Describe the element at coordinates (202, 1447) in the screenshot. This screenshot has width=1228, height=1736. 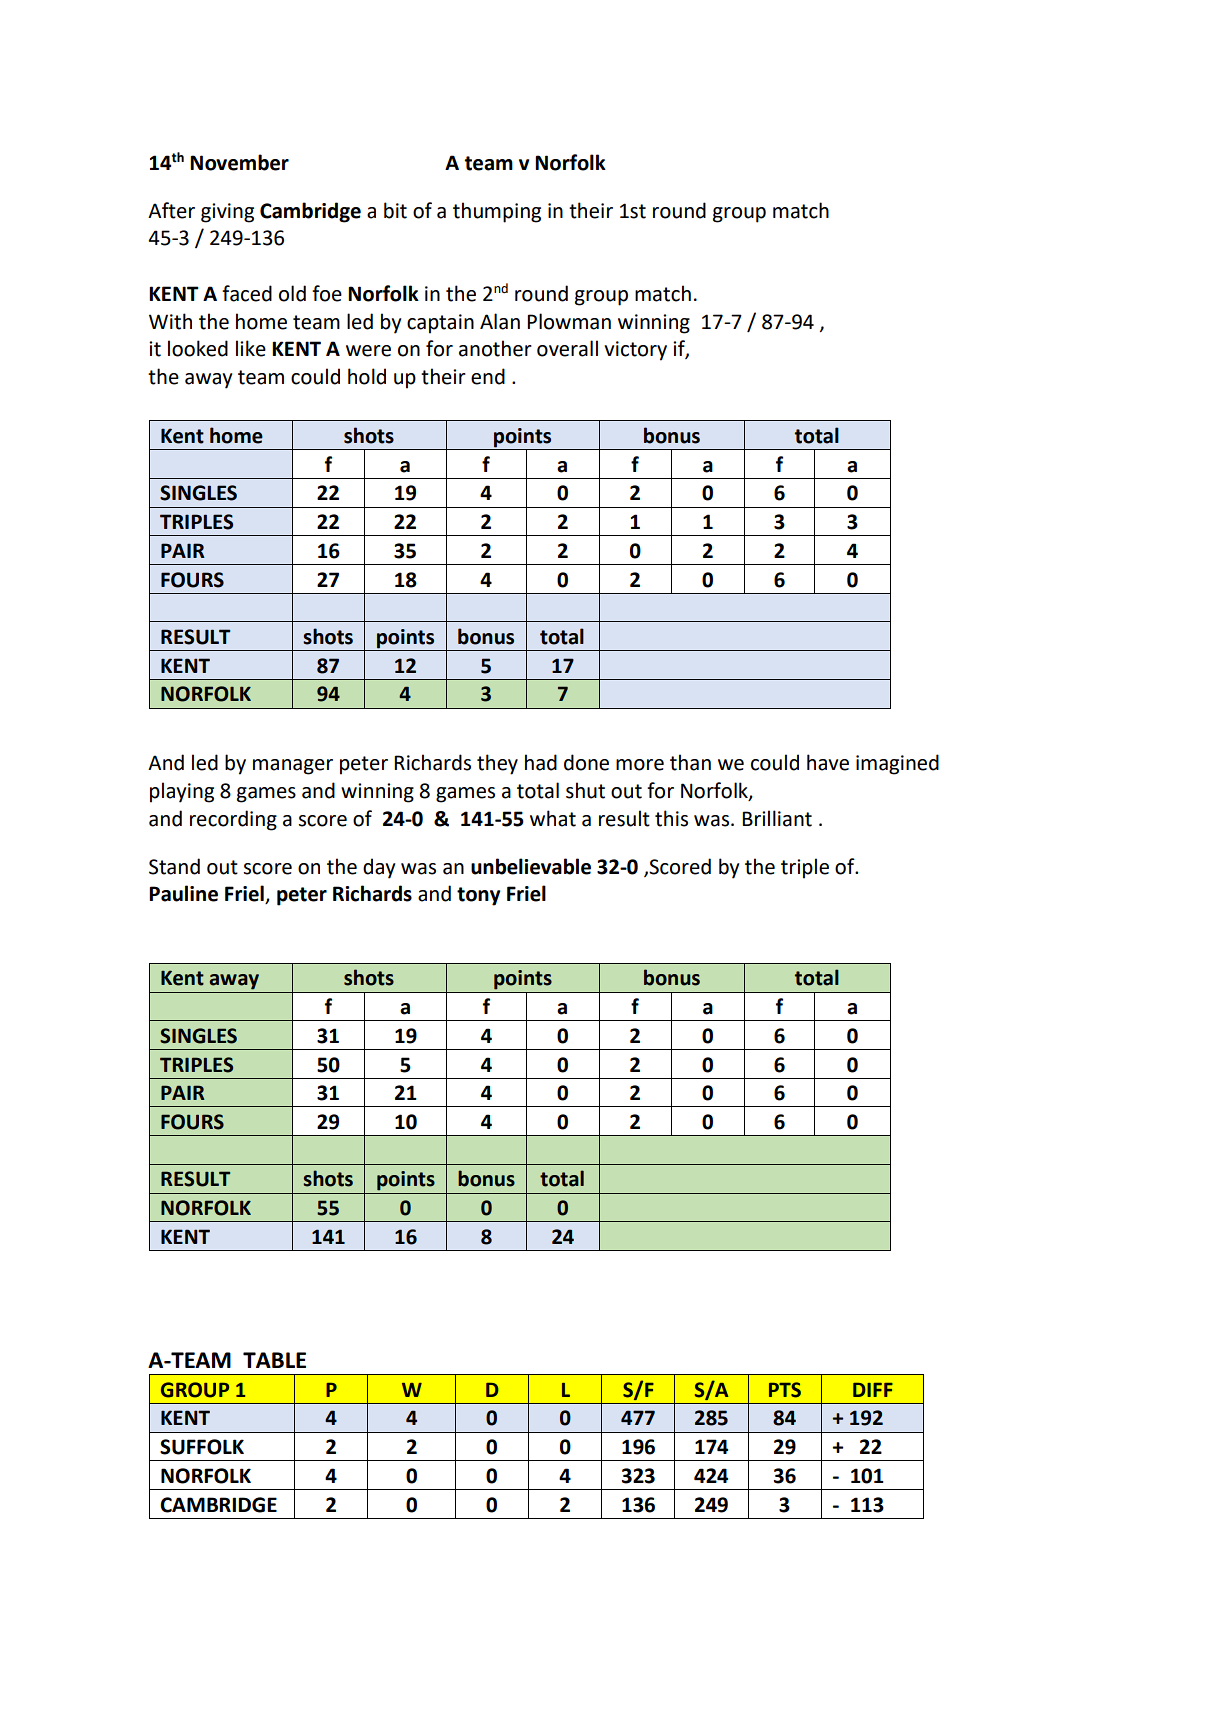
I see `SUFFOLK` at that location.
